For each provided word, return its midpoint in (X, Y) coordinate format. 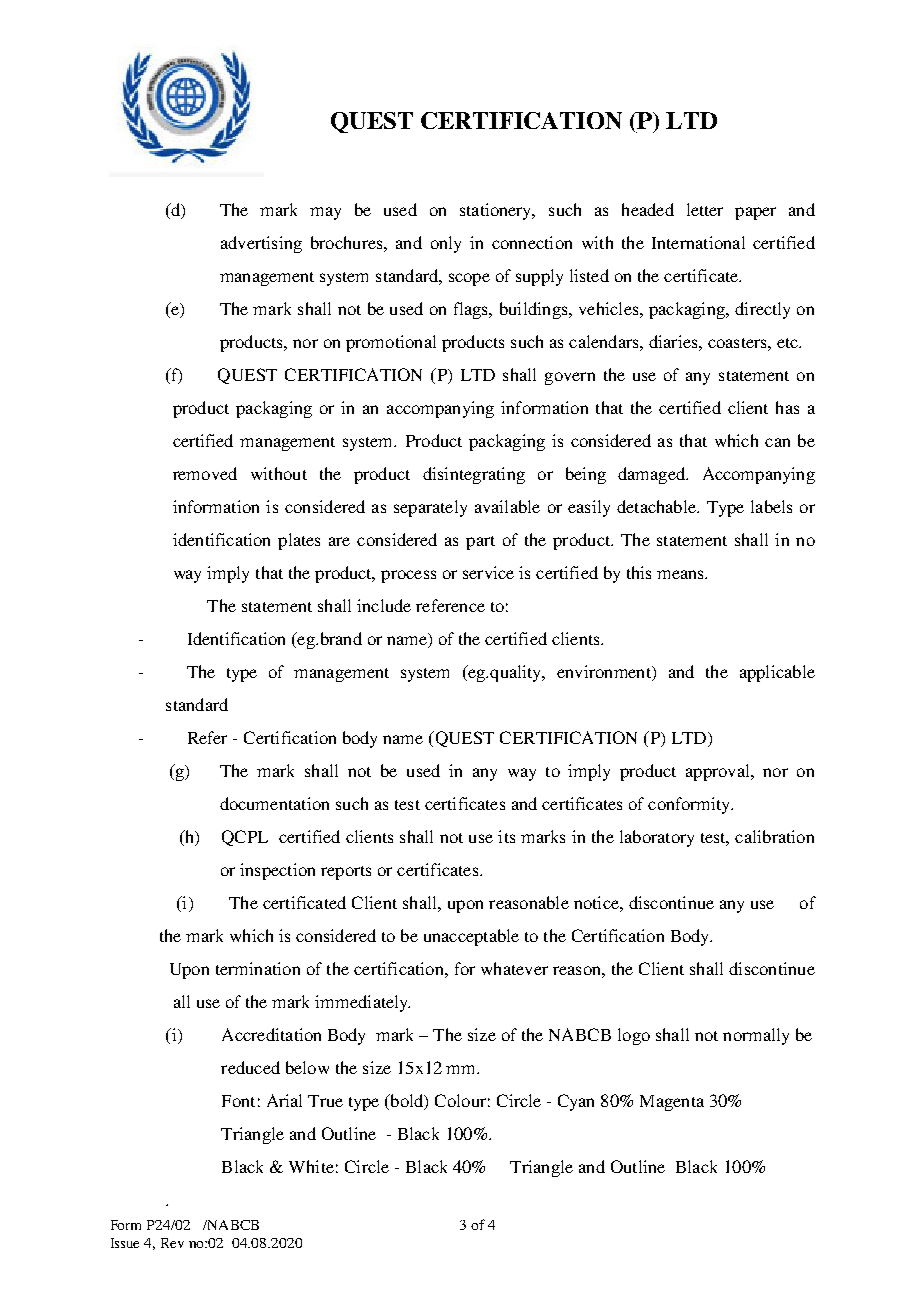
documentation (274, 803)
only (446, 244)
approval (719, 772)
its (506, 836)
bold (407, 1101)
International (698, 242)
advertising (261, 244)
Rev (172, 1243)
